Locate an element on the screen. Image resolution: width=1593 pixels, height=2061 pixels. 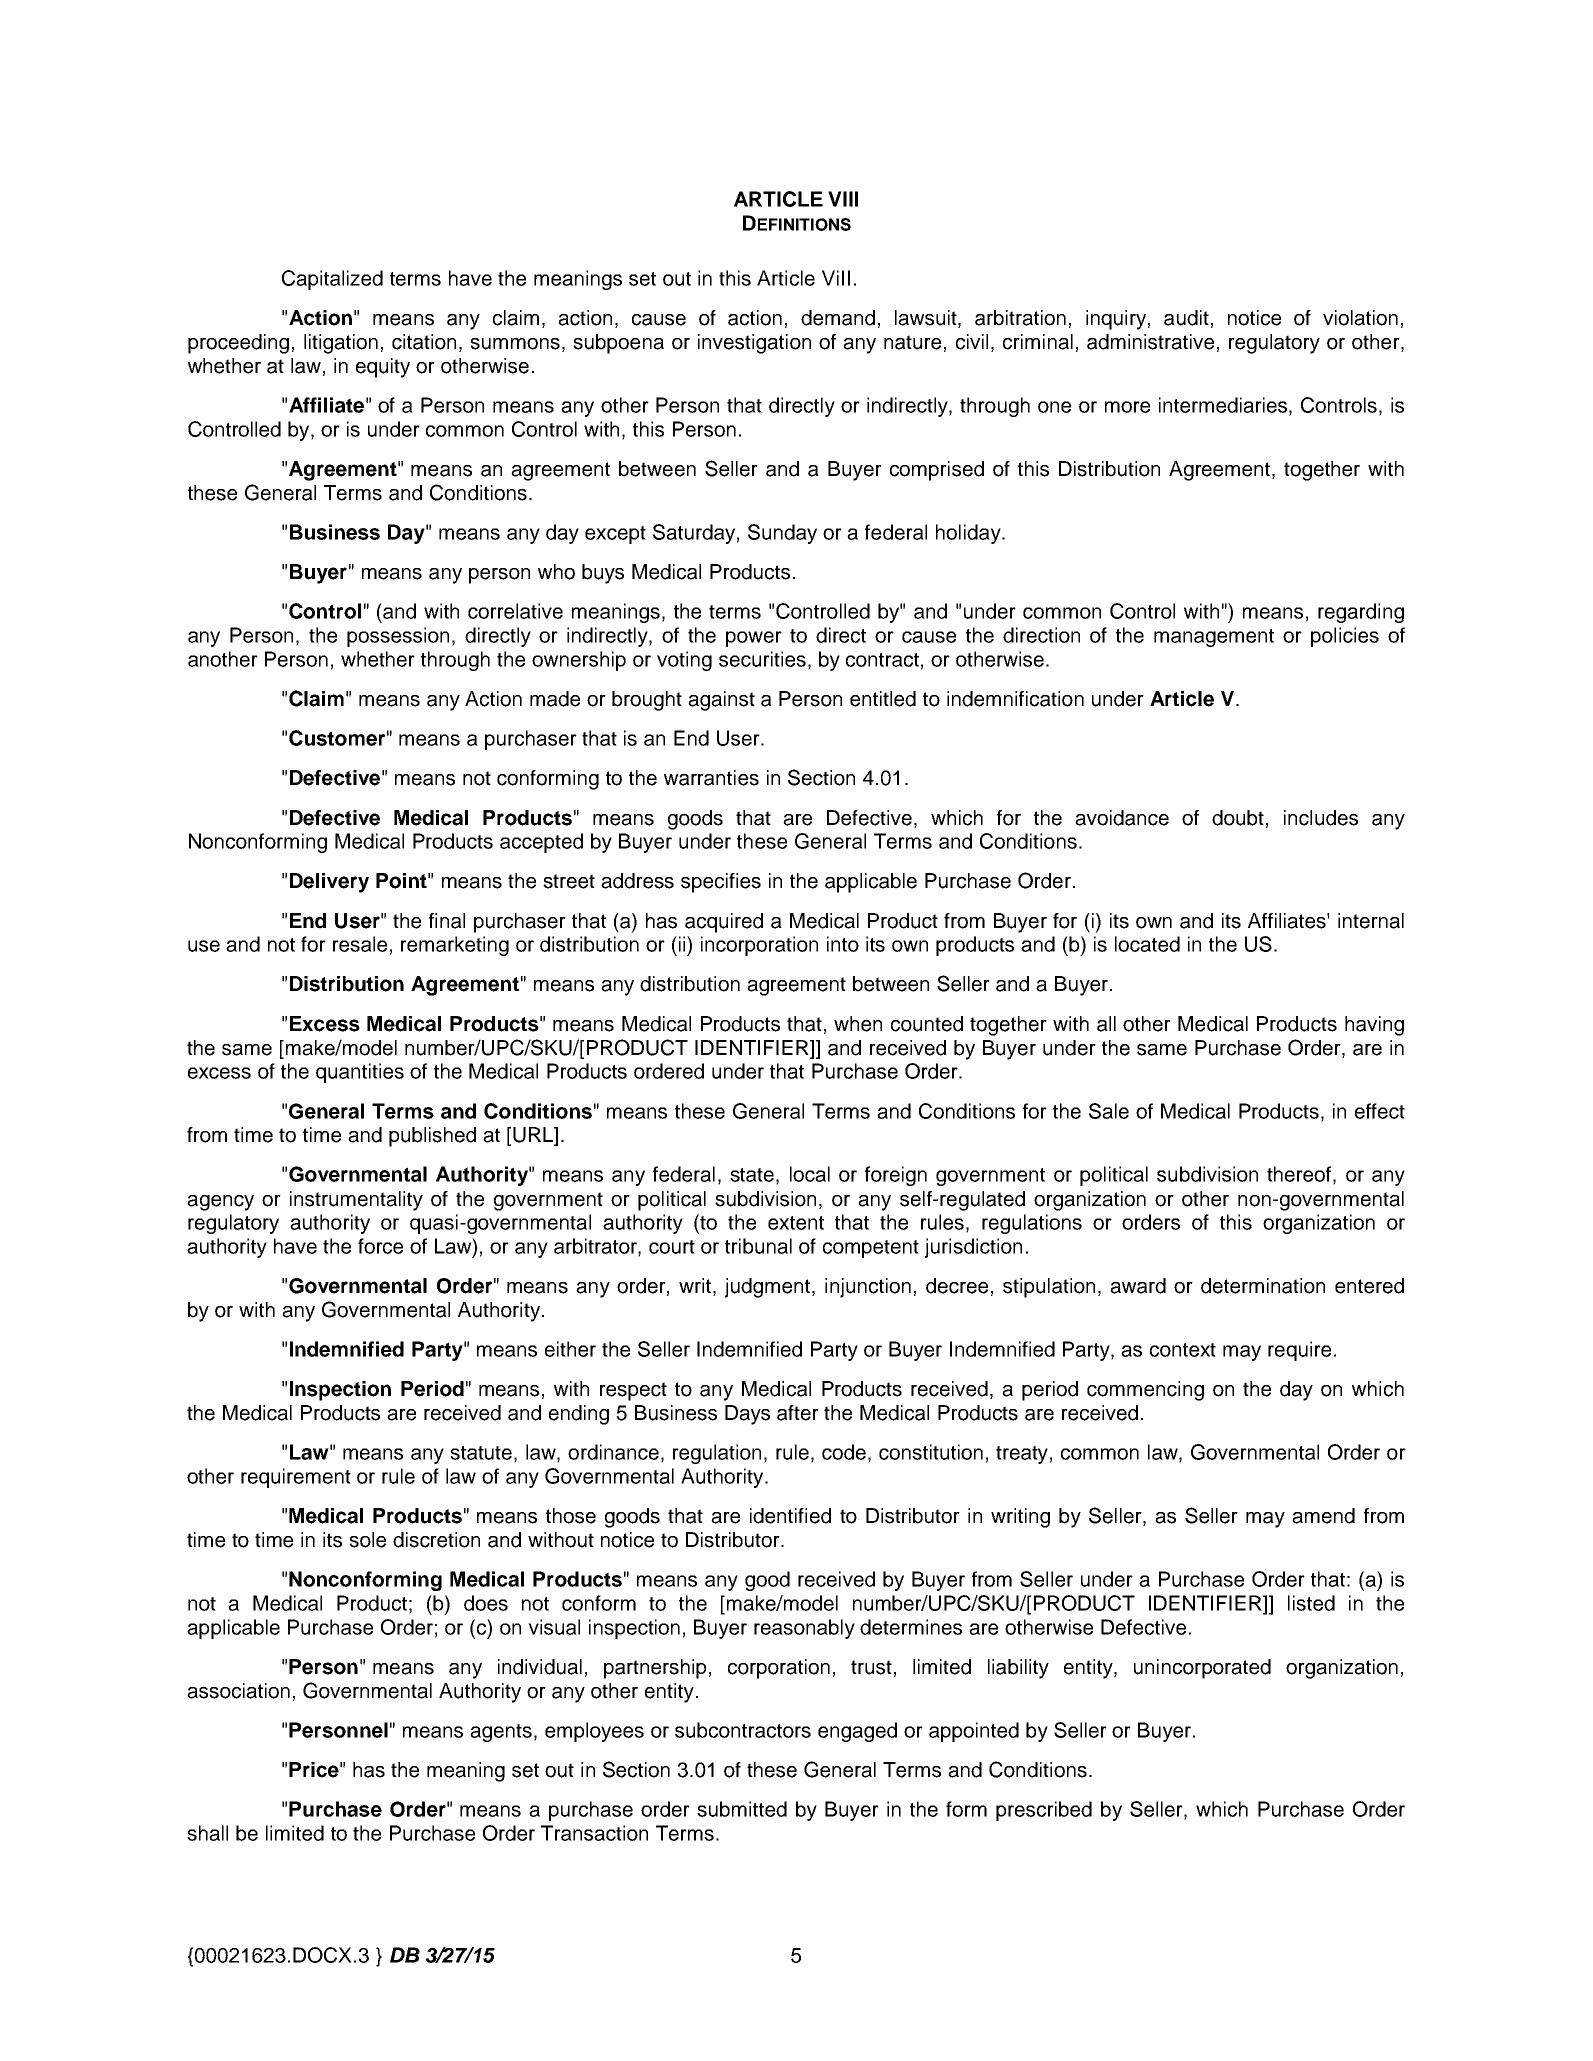
audit is located at coordinates (1186, 318).
